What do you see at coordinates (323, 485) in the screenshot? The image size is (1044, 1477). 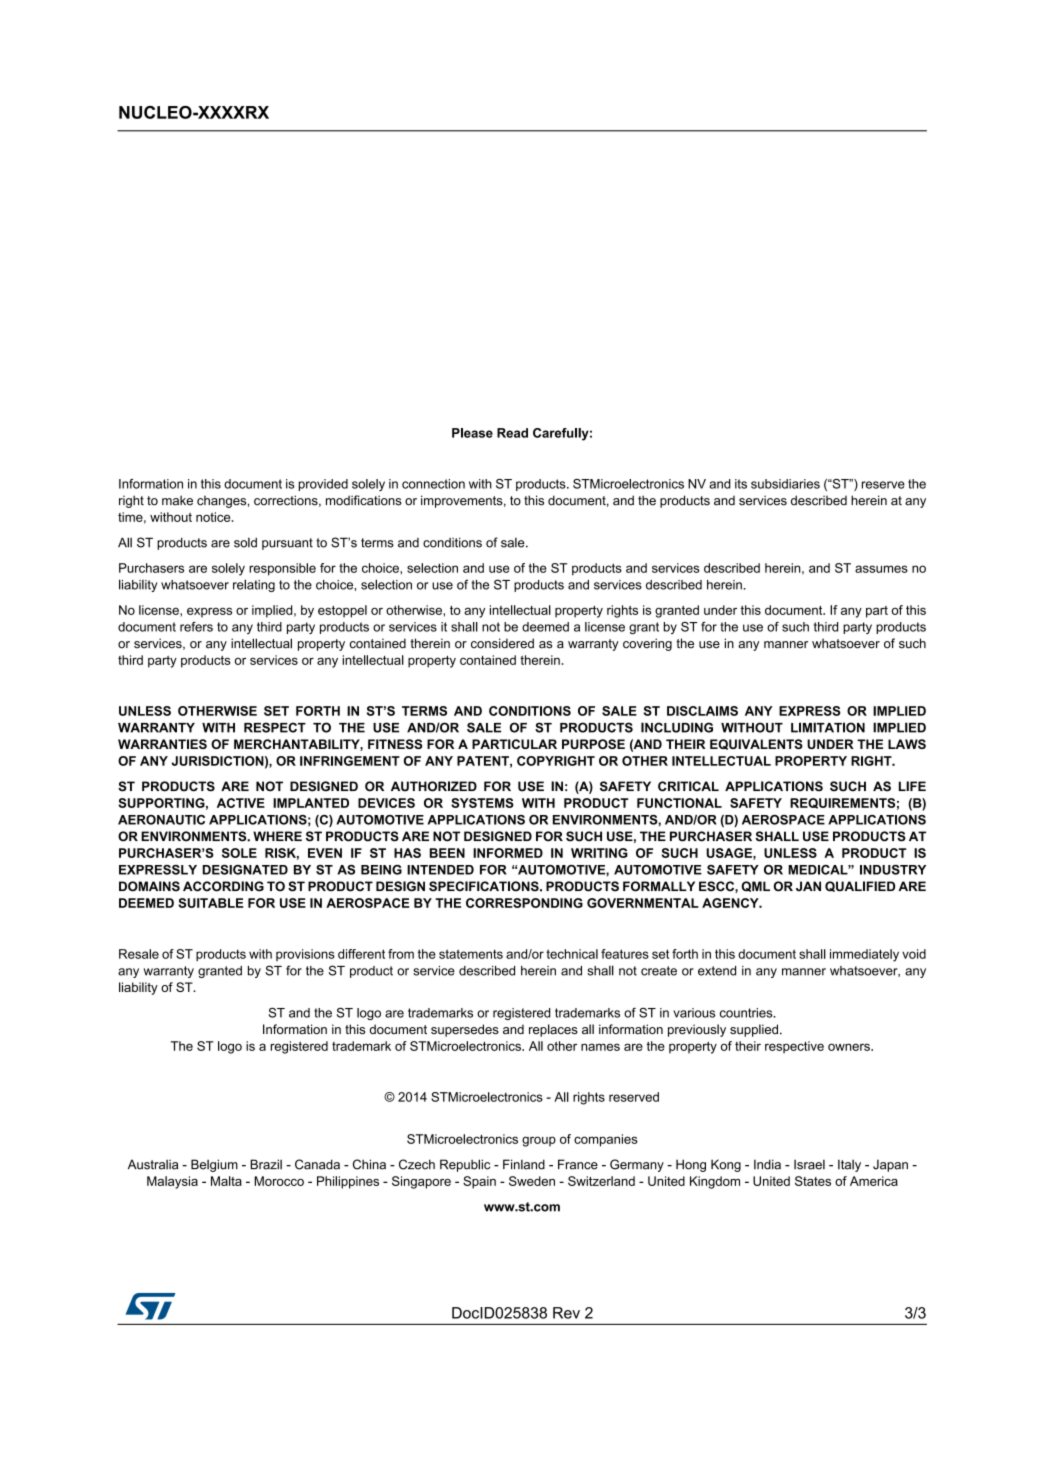 I see `provided` at bounding box center [323, 485].
